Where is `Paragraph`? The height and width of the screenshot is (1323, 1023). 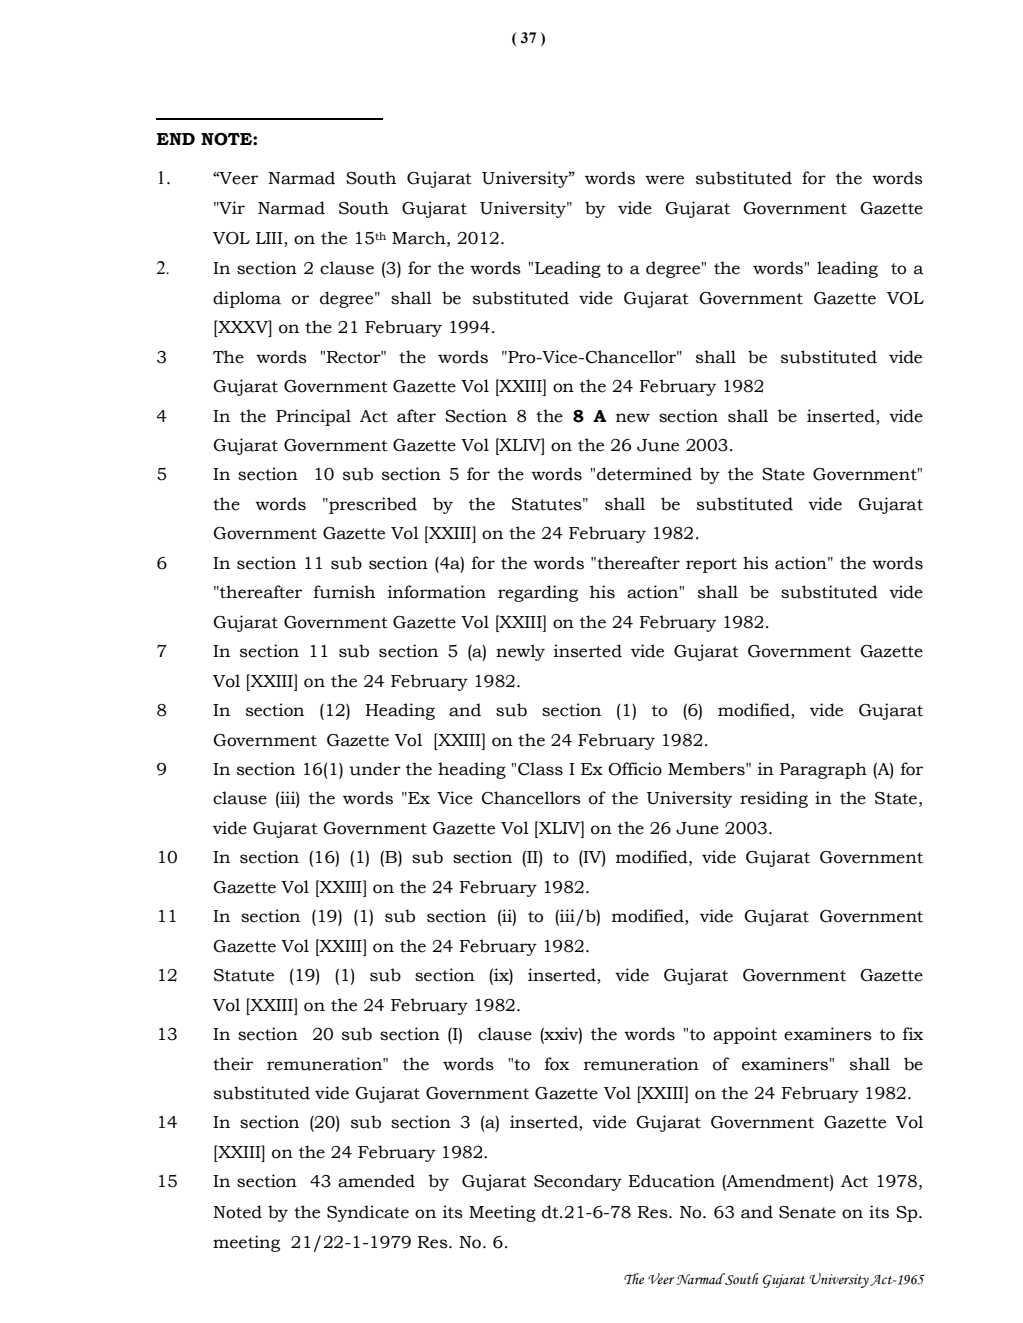
Paragraph is located at coordinates (823, 770).
